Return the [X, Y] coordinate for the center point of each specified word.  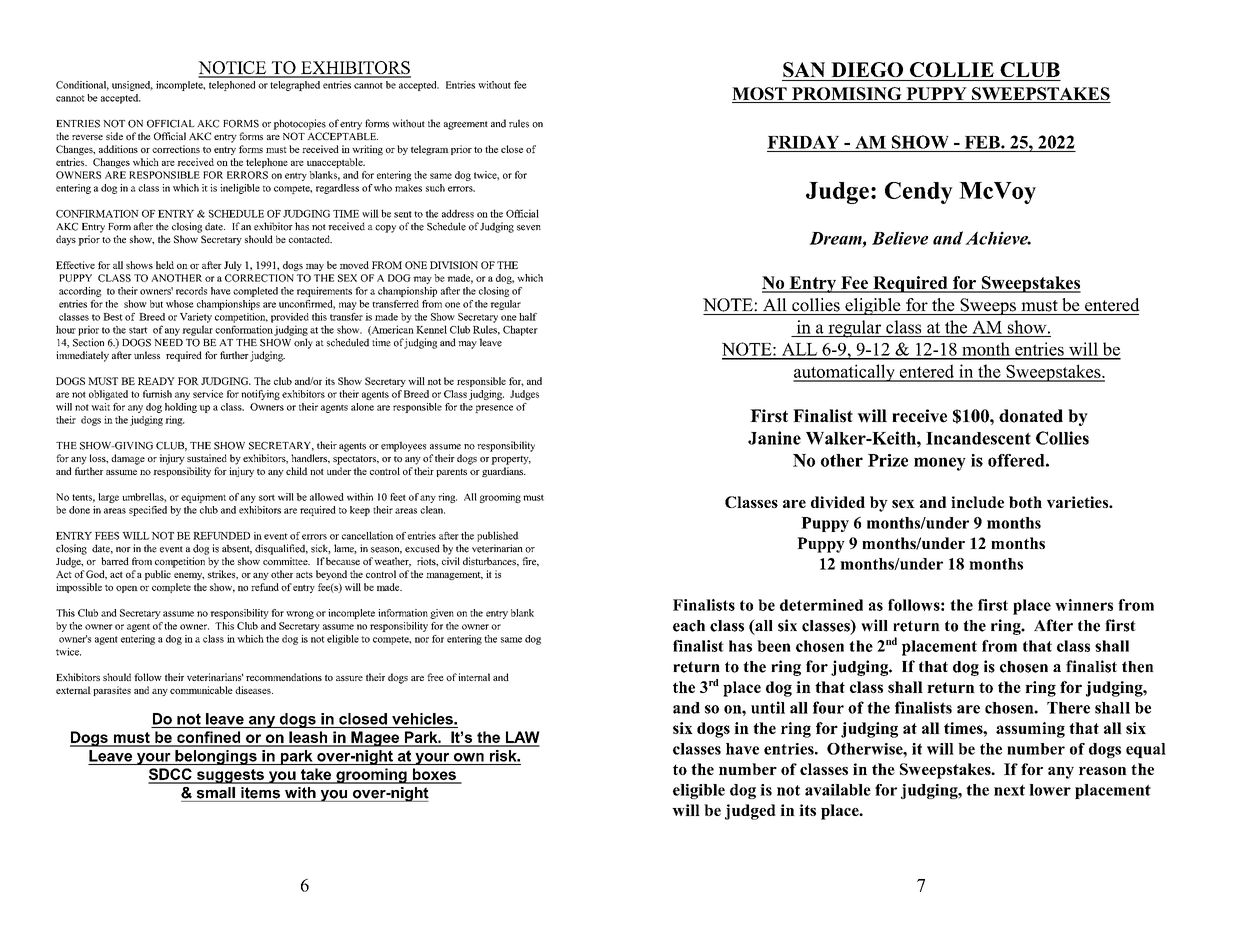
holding [181, 408]
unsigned [132, 86]
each [689, 626]
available [838, 790]
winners [1084, 605]
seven [529, 228]
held [165, 265]
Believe [900, 238]
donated [1031, 416]
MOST [760, 95]
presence [494, 409]
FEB [983, 142]
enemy [189, 576]
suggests [230, 776]
